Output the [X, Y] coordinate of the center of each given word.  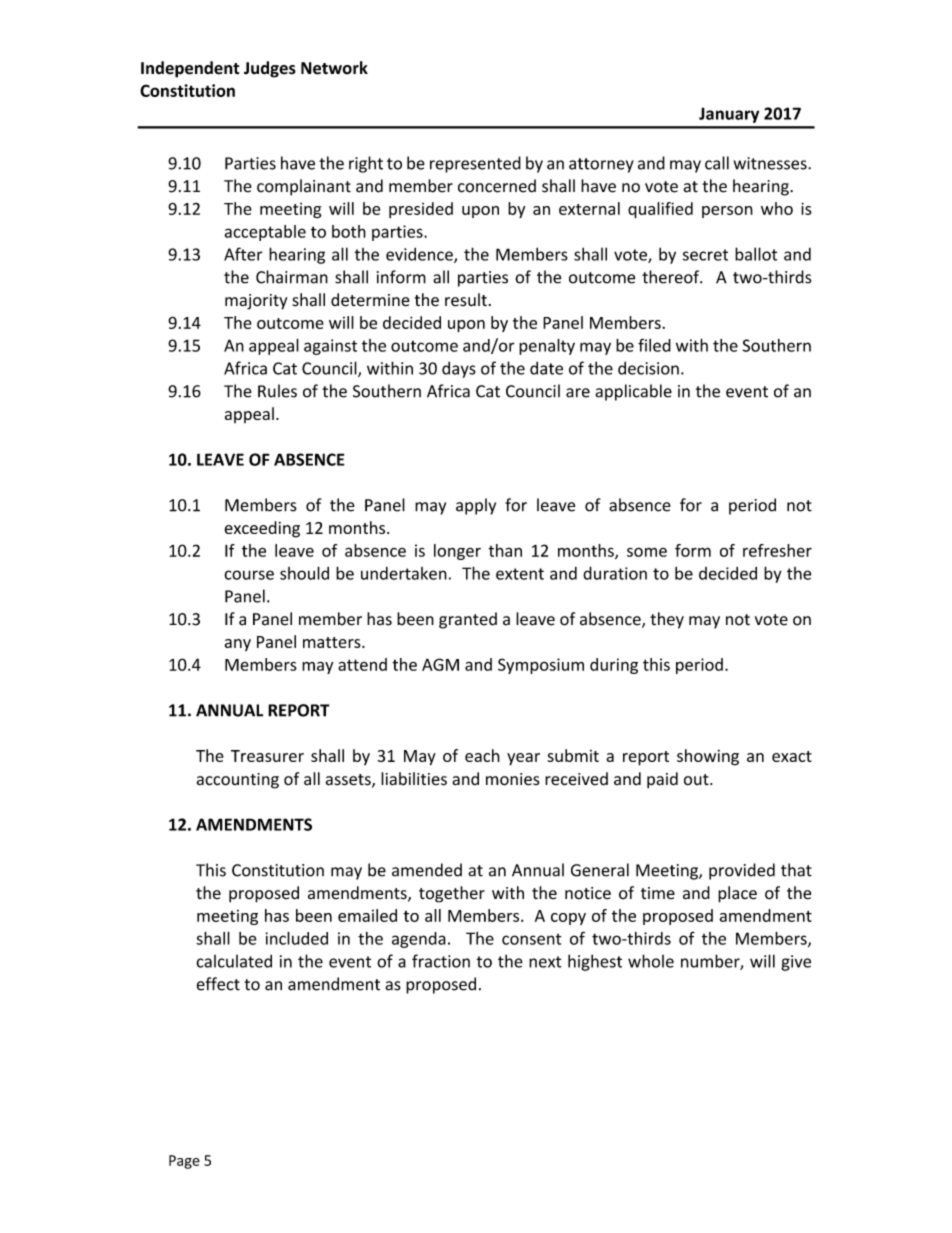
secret [705, 255]
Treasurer [267, 756]
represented [475, 164]
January [729, 115]
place [737, 894]
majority [256, 302]
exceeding [262, 529]
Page [184, 1162]
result [466, 300]
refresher [777, 550]
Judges [270, 69]
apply [476, 506]
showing [708, 757]
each [482, 755]
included [296, 938]
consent [532, 939]
